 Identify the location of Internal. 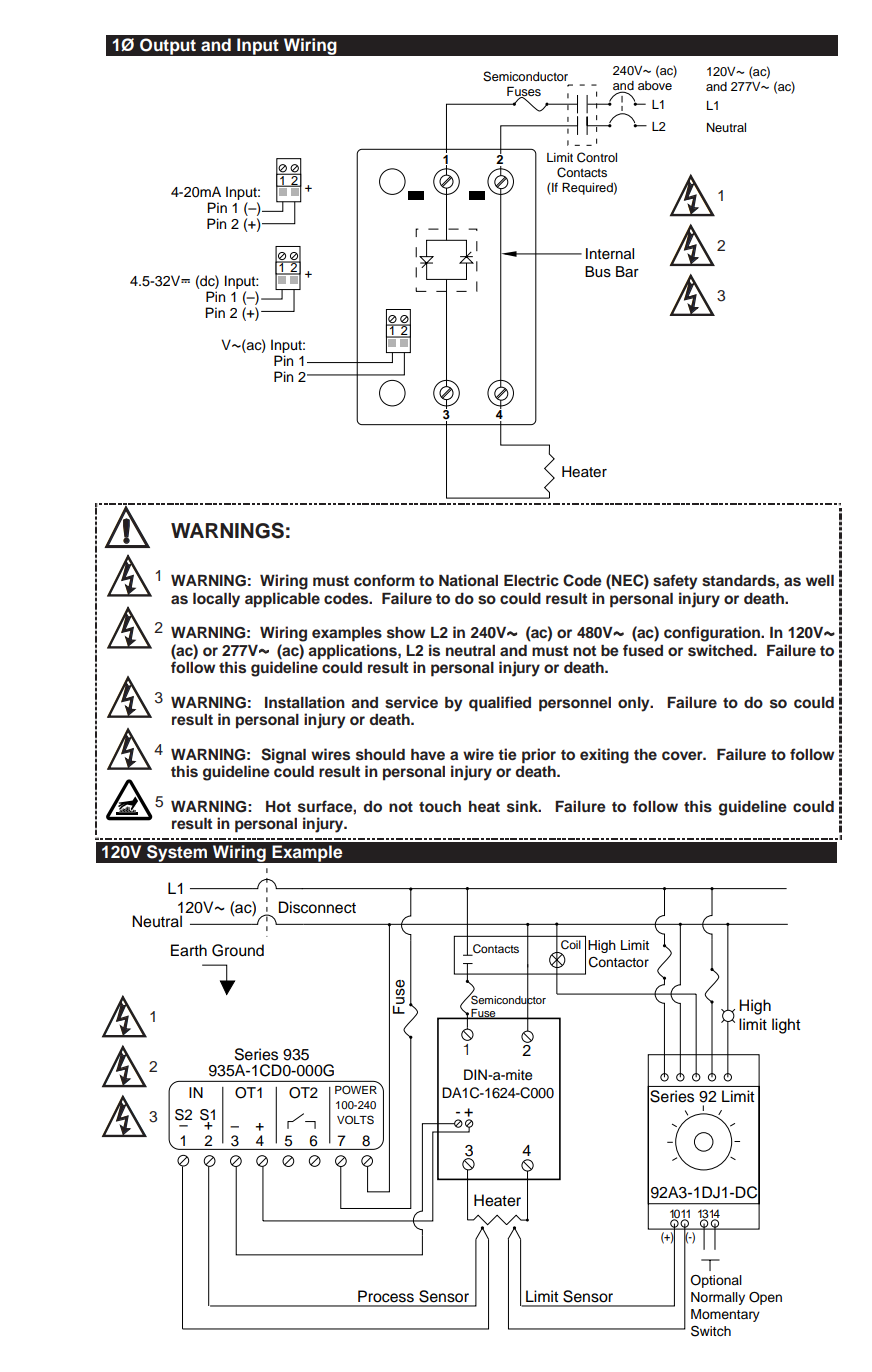
(610, 254).
